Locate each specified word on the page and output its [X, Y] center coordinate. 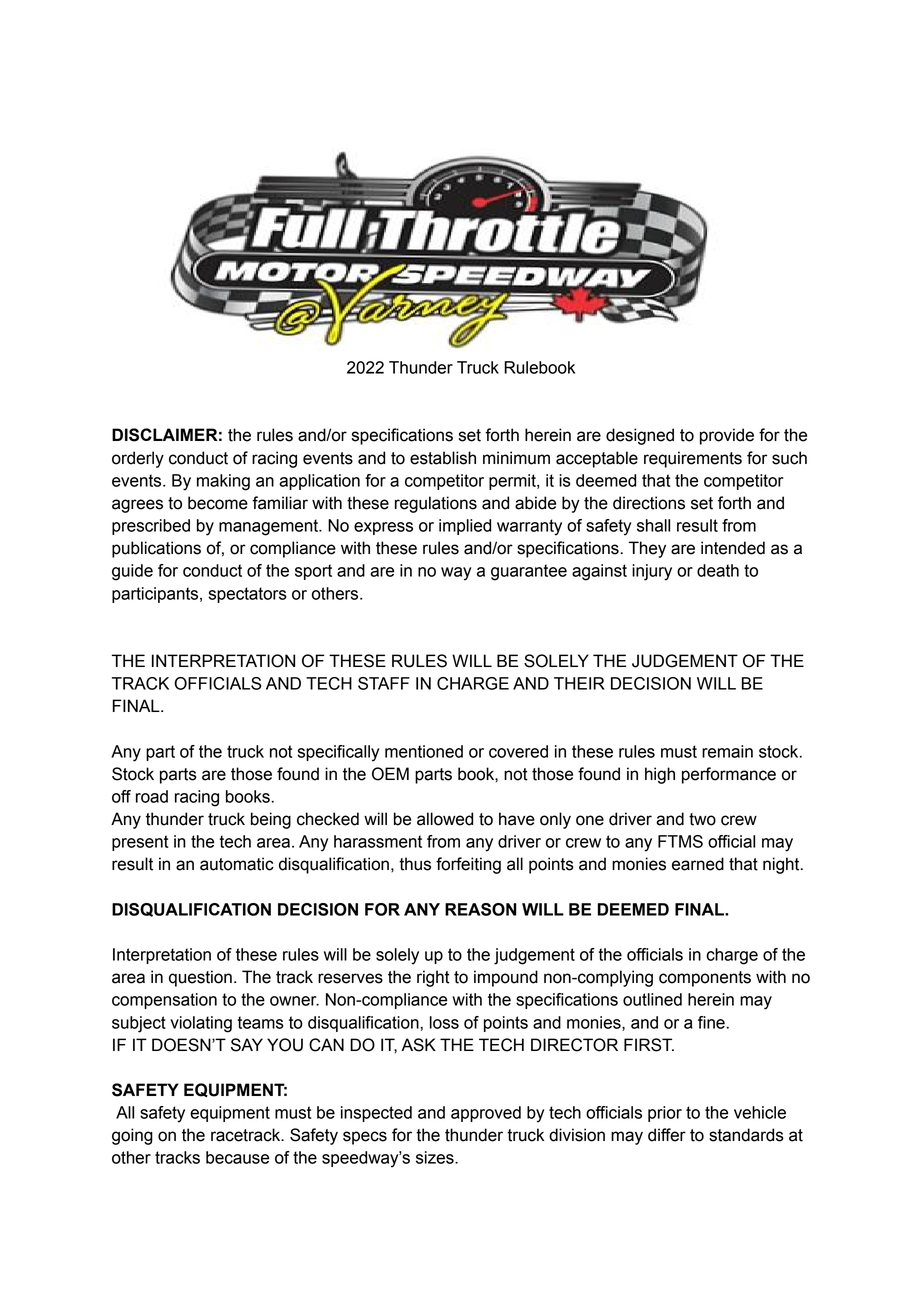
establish [443, 458]
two [702, 819]
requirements [693, 459]
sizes [436, 1157]
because [237, 1157]
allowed [445, 819]
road [152, 796]
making [223, 482]
